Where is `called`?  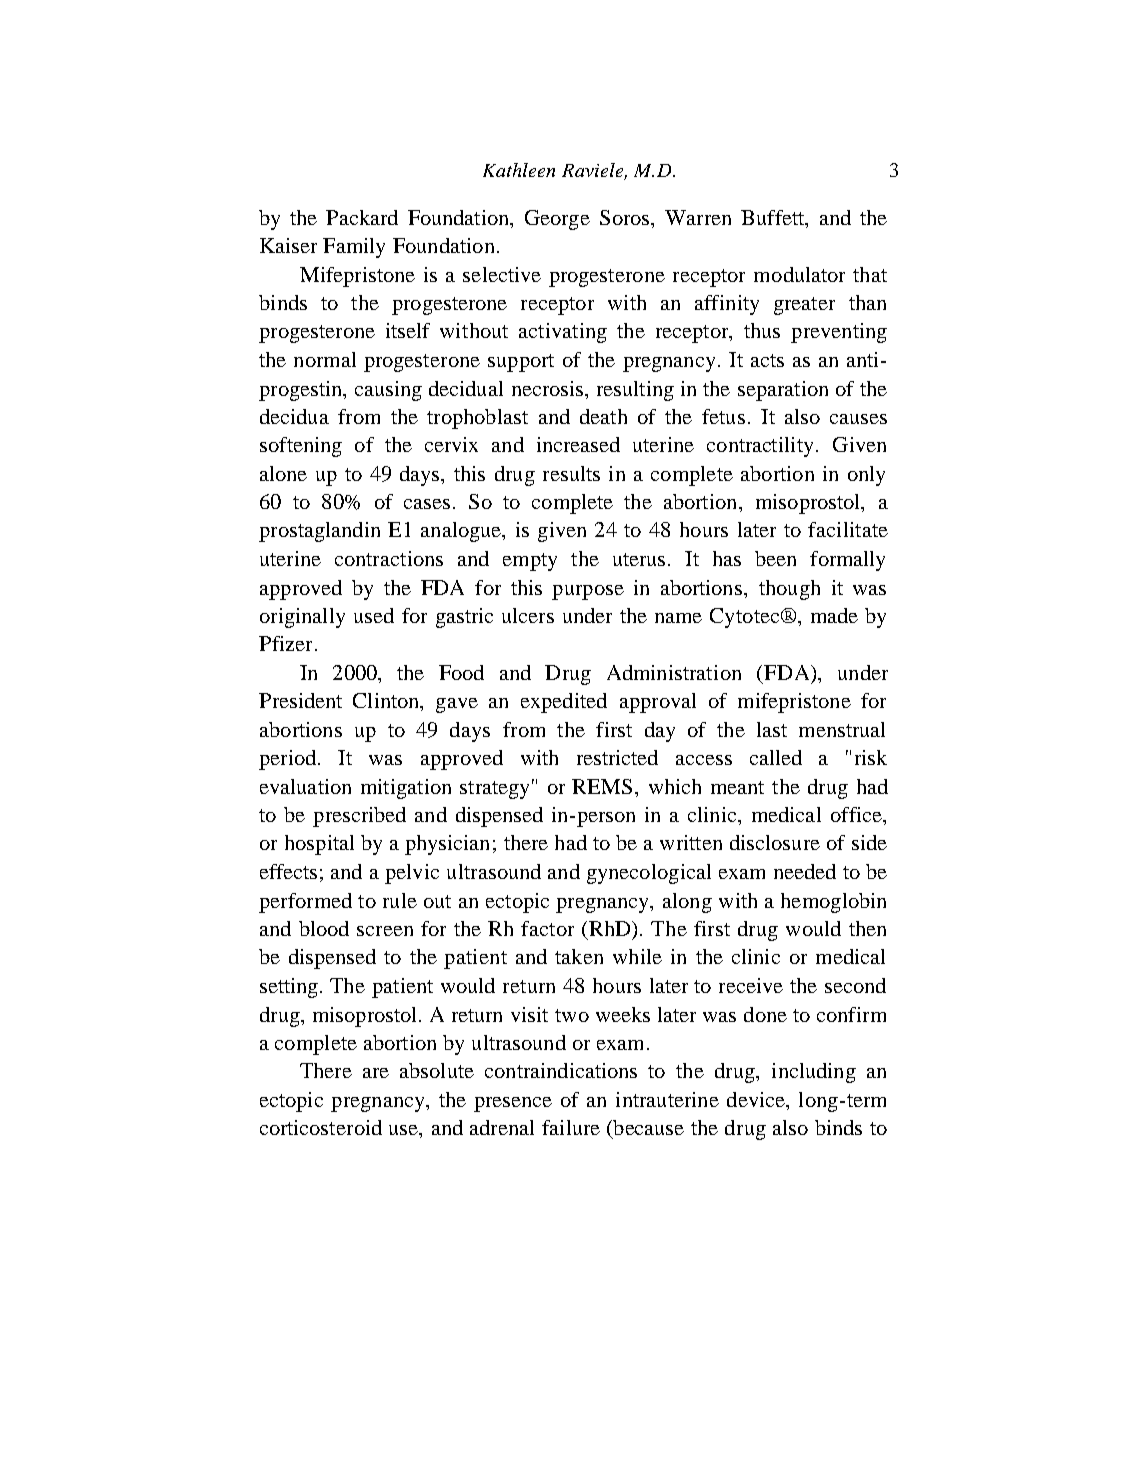
called is located at coordinates (776, 757).
